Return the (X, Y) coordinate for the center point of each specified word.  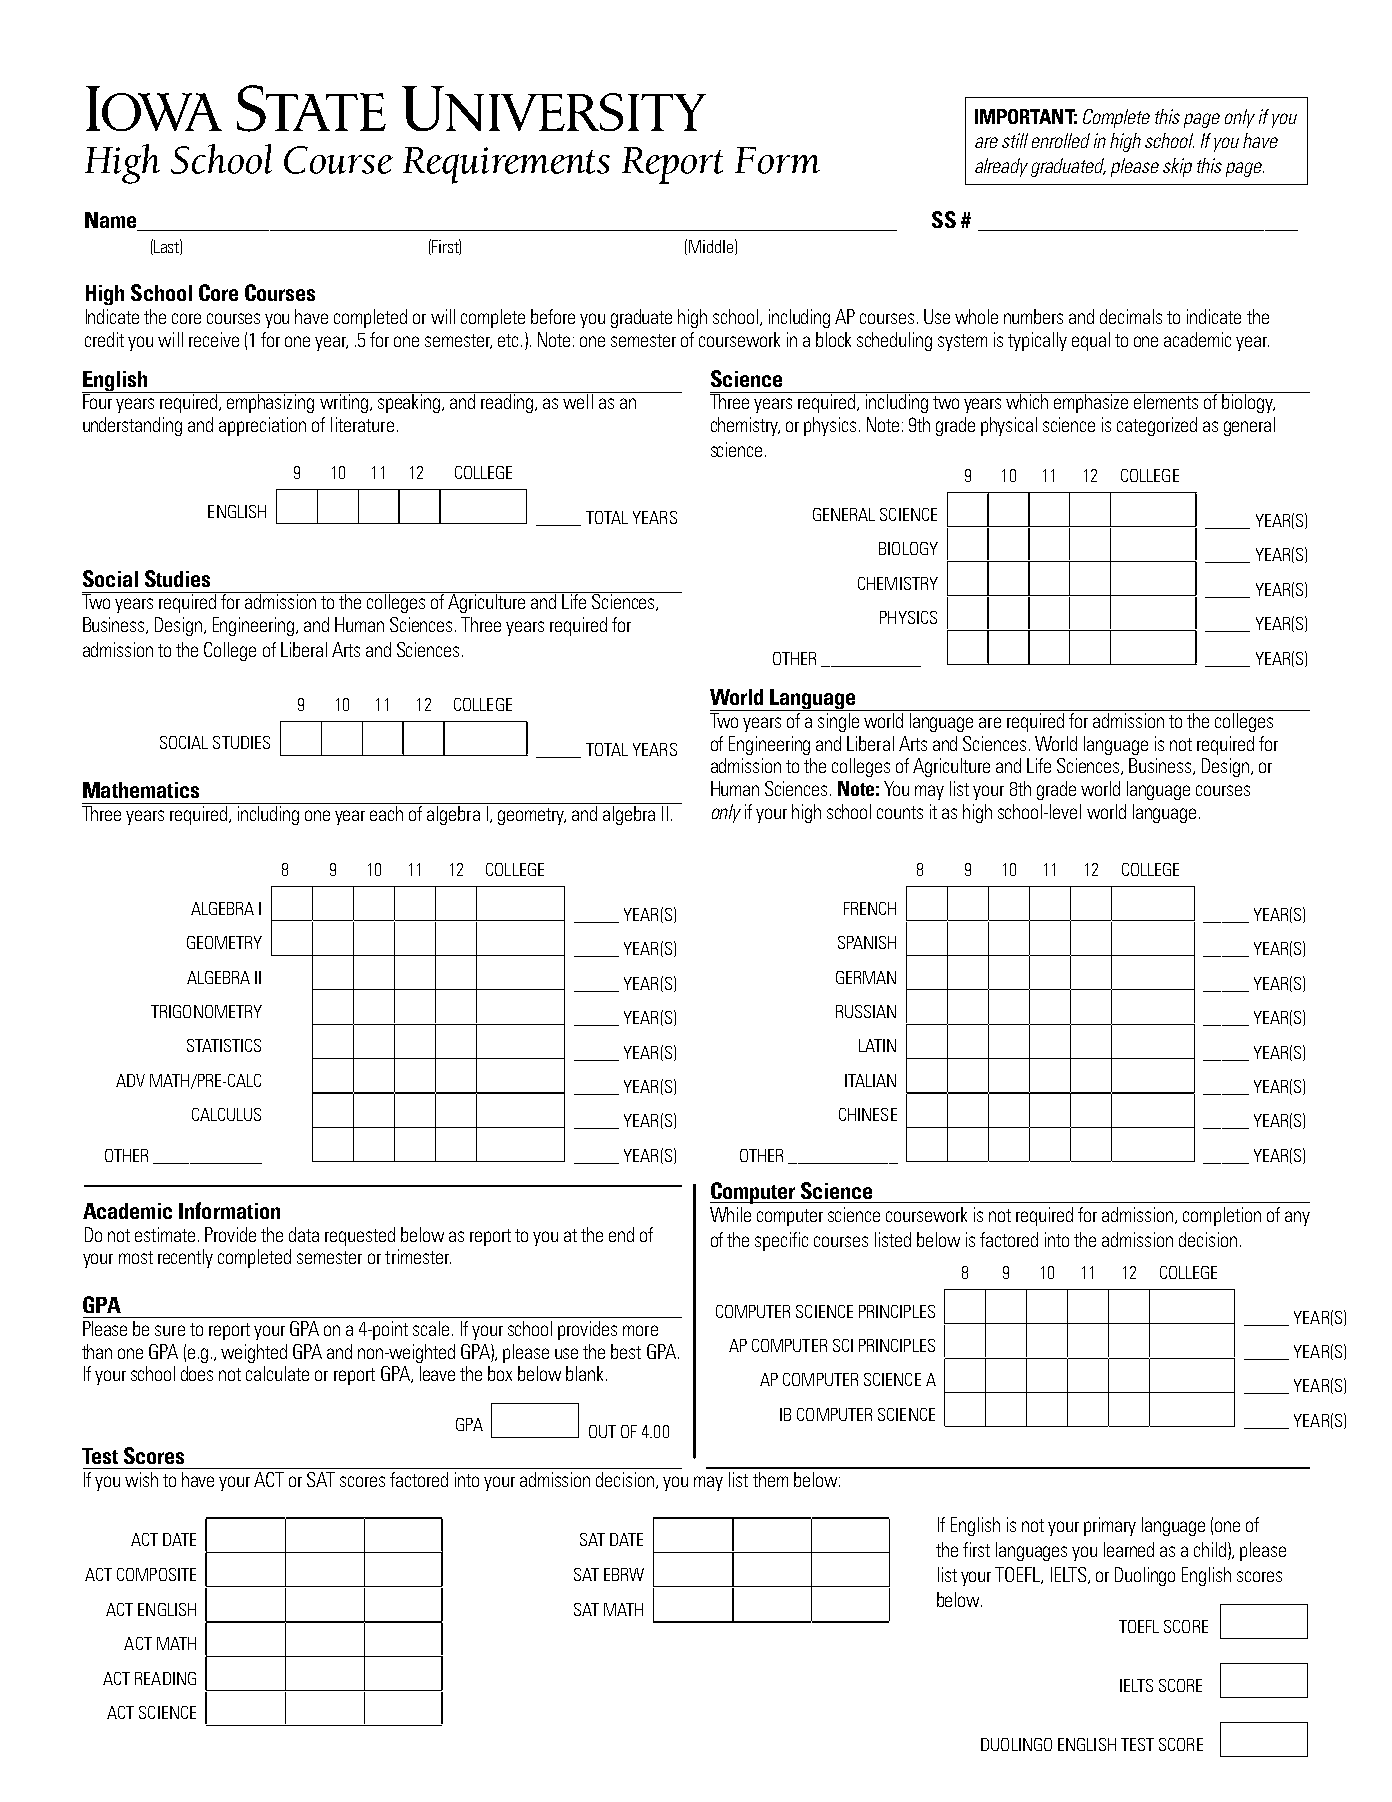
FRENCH (870, 908)
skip (1177, 167)
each (386, 813)
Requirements (506, 165)
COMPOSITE (156, 1574)
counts (900, 812)
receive (214, 339)
